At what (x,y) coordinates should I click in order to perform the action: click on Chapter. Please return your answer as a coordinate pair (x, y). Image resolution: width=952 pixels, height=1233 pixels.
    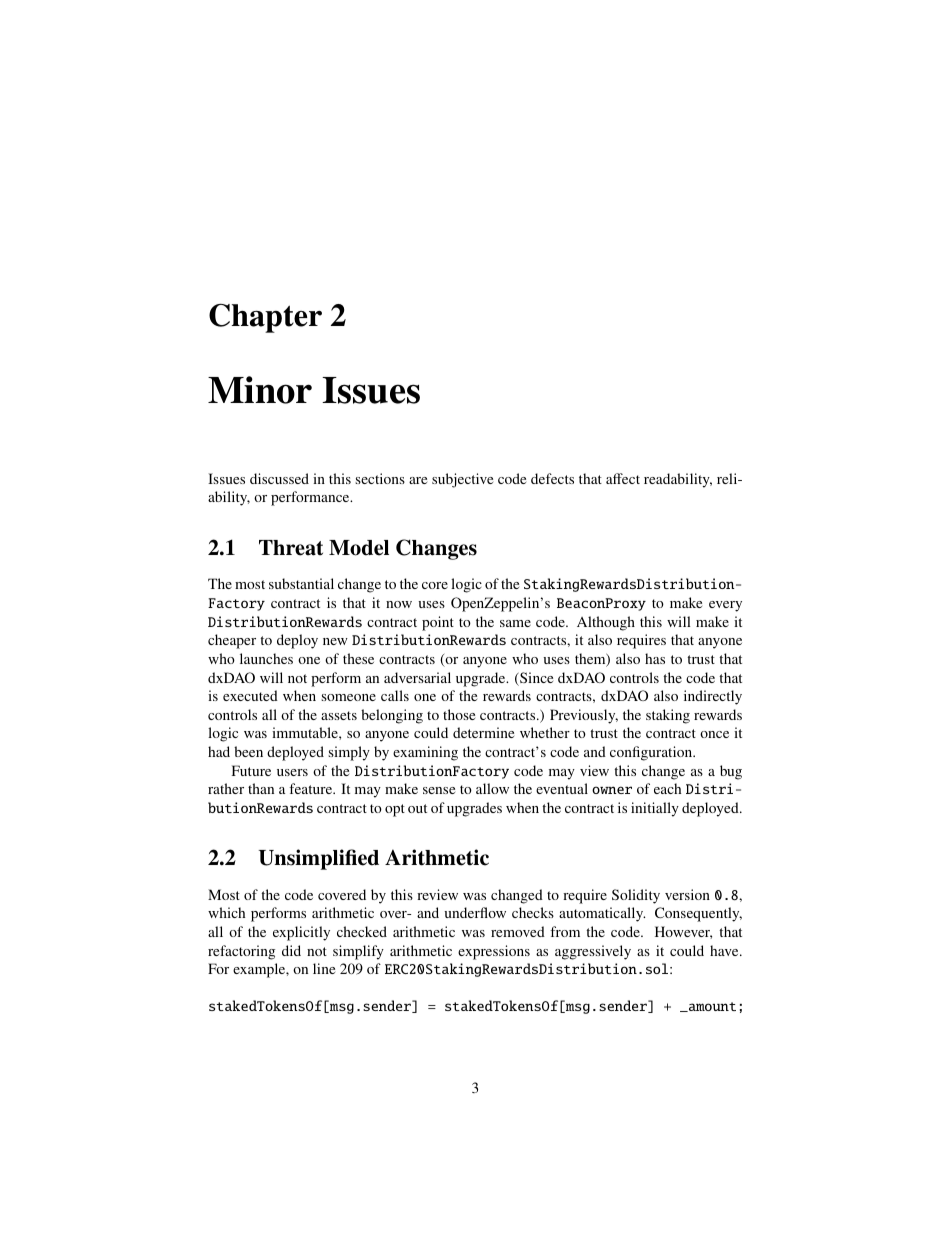
    Looking at the image, I should click on (265, 318).
